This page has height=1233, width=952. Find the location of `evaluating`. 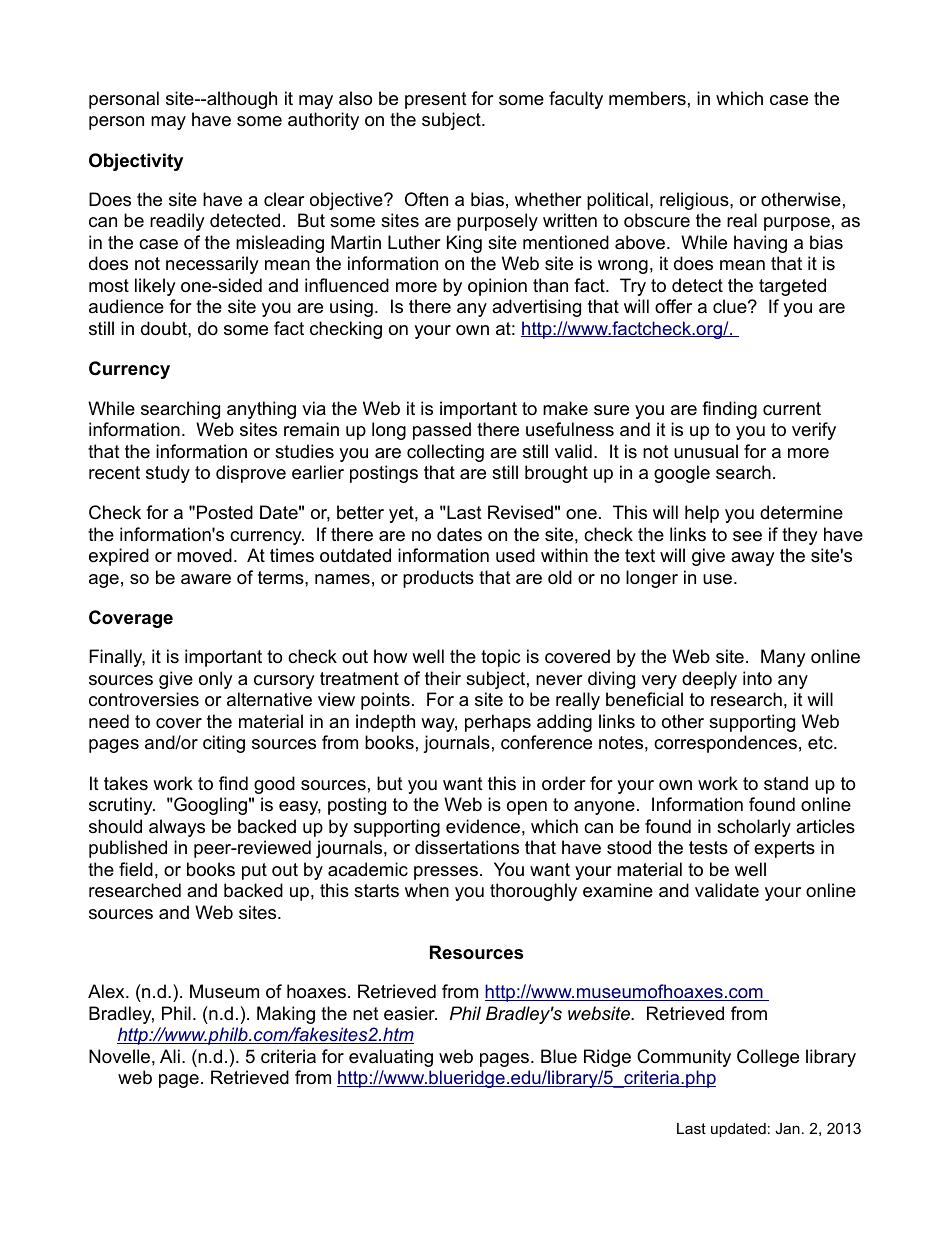

evaluating is located at coordinates (391, 1058).
